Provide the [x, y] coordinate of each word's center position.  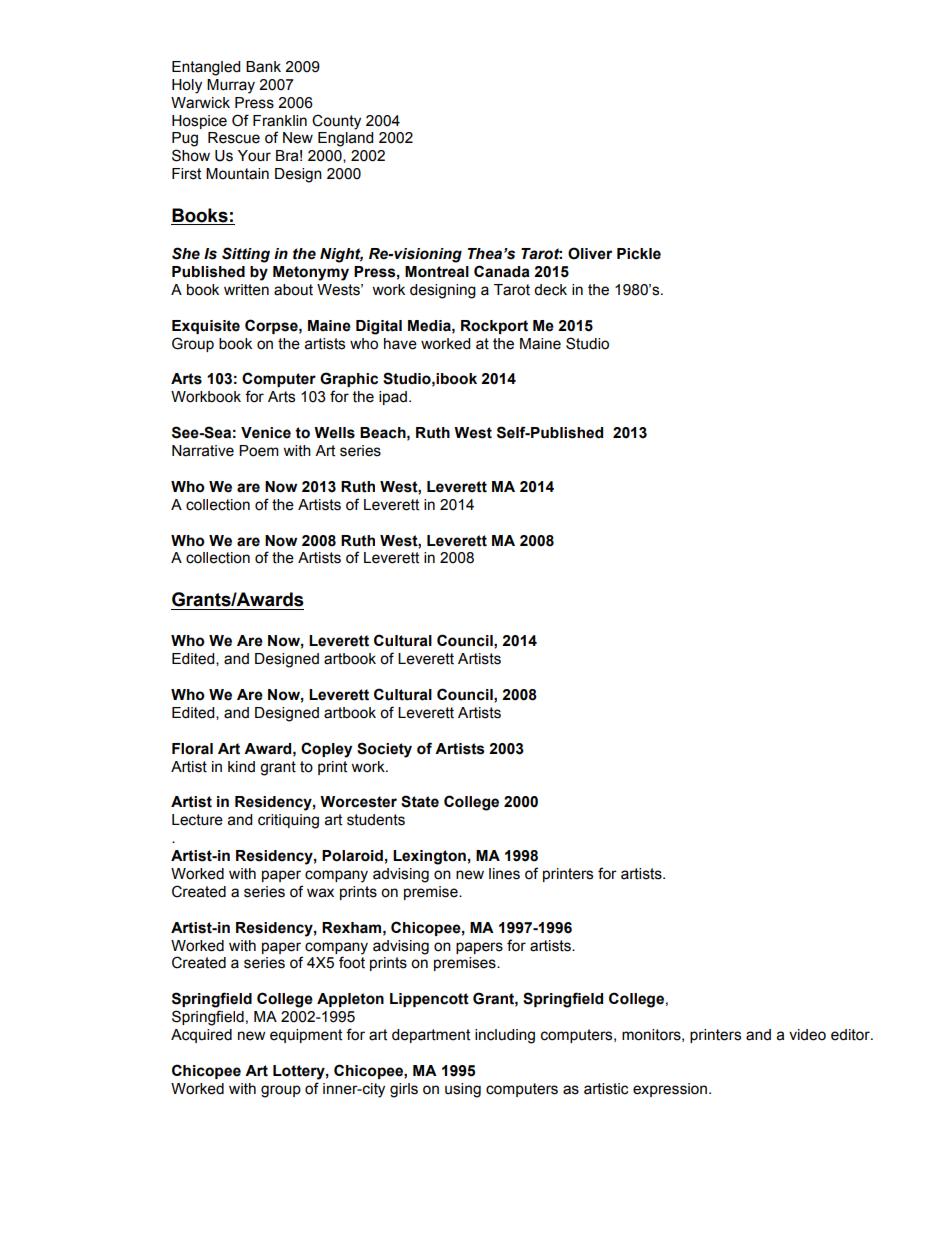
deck [550, 290]
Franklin [280, 121]
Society [384, 750]
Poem [259, 451]
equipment [306, 1036]
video [807, 1035]
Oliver [590, 253]
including [505, 1036]
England [345, 139]
